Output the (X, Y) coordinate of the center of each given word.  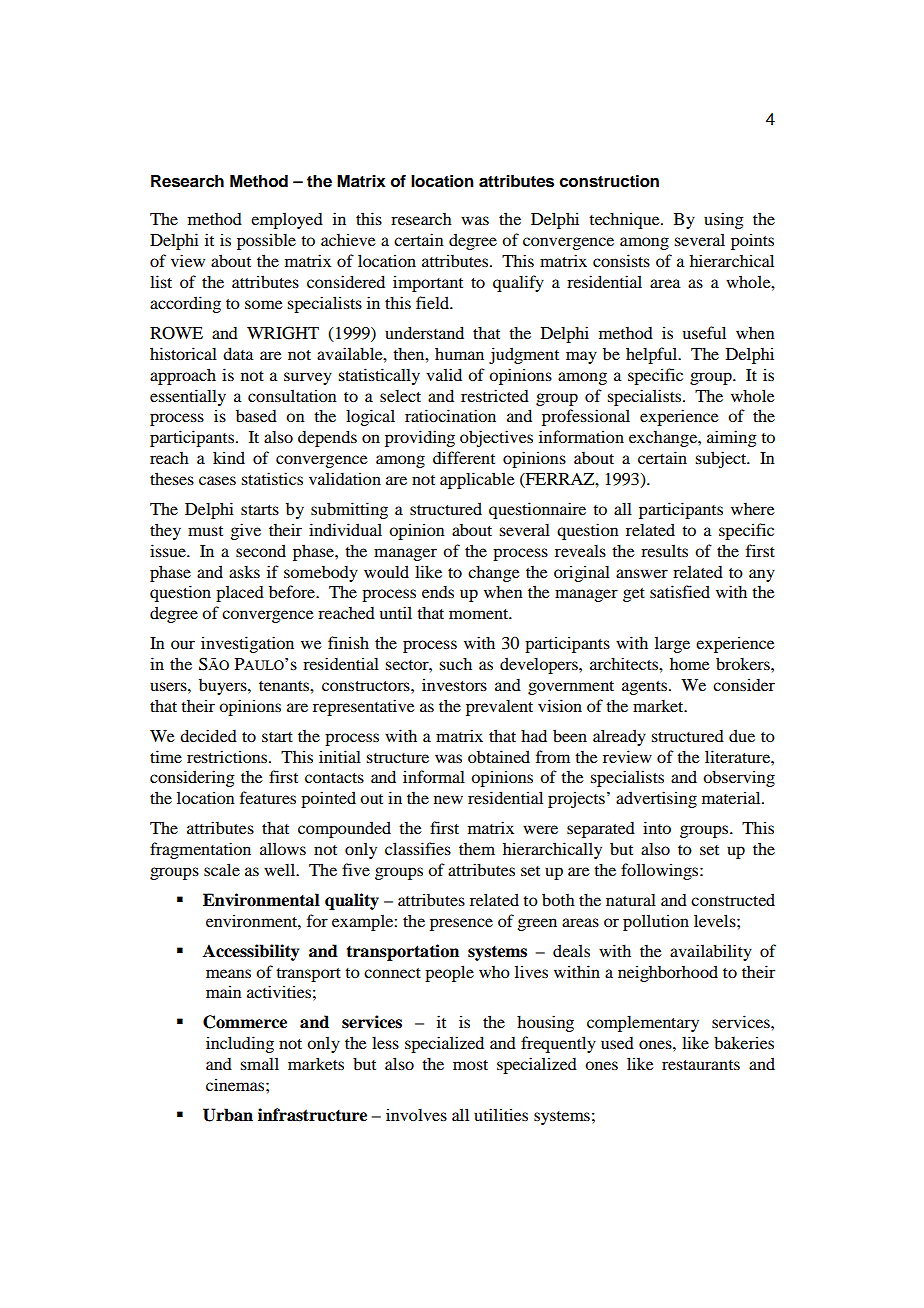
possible (266, 241)
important (428, 283)
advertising (656, 799)
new (448, 799)
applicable (477, 480)
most (470, 1065)
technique (625, 220)
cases (217, 480)
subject (722, 459)
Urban (228, 1115)
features (268, 797)
